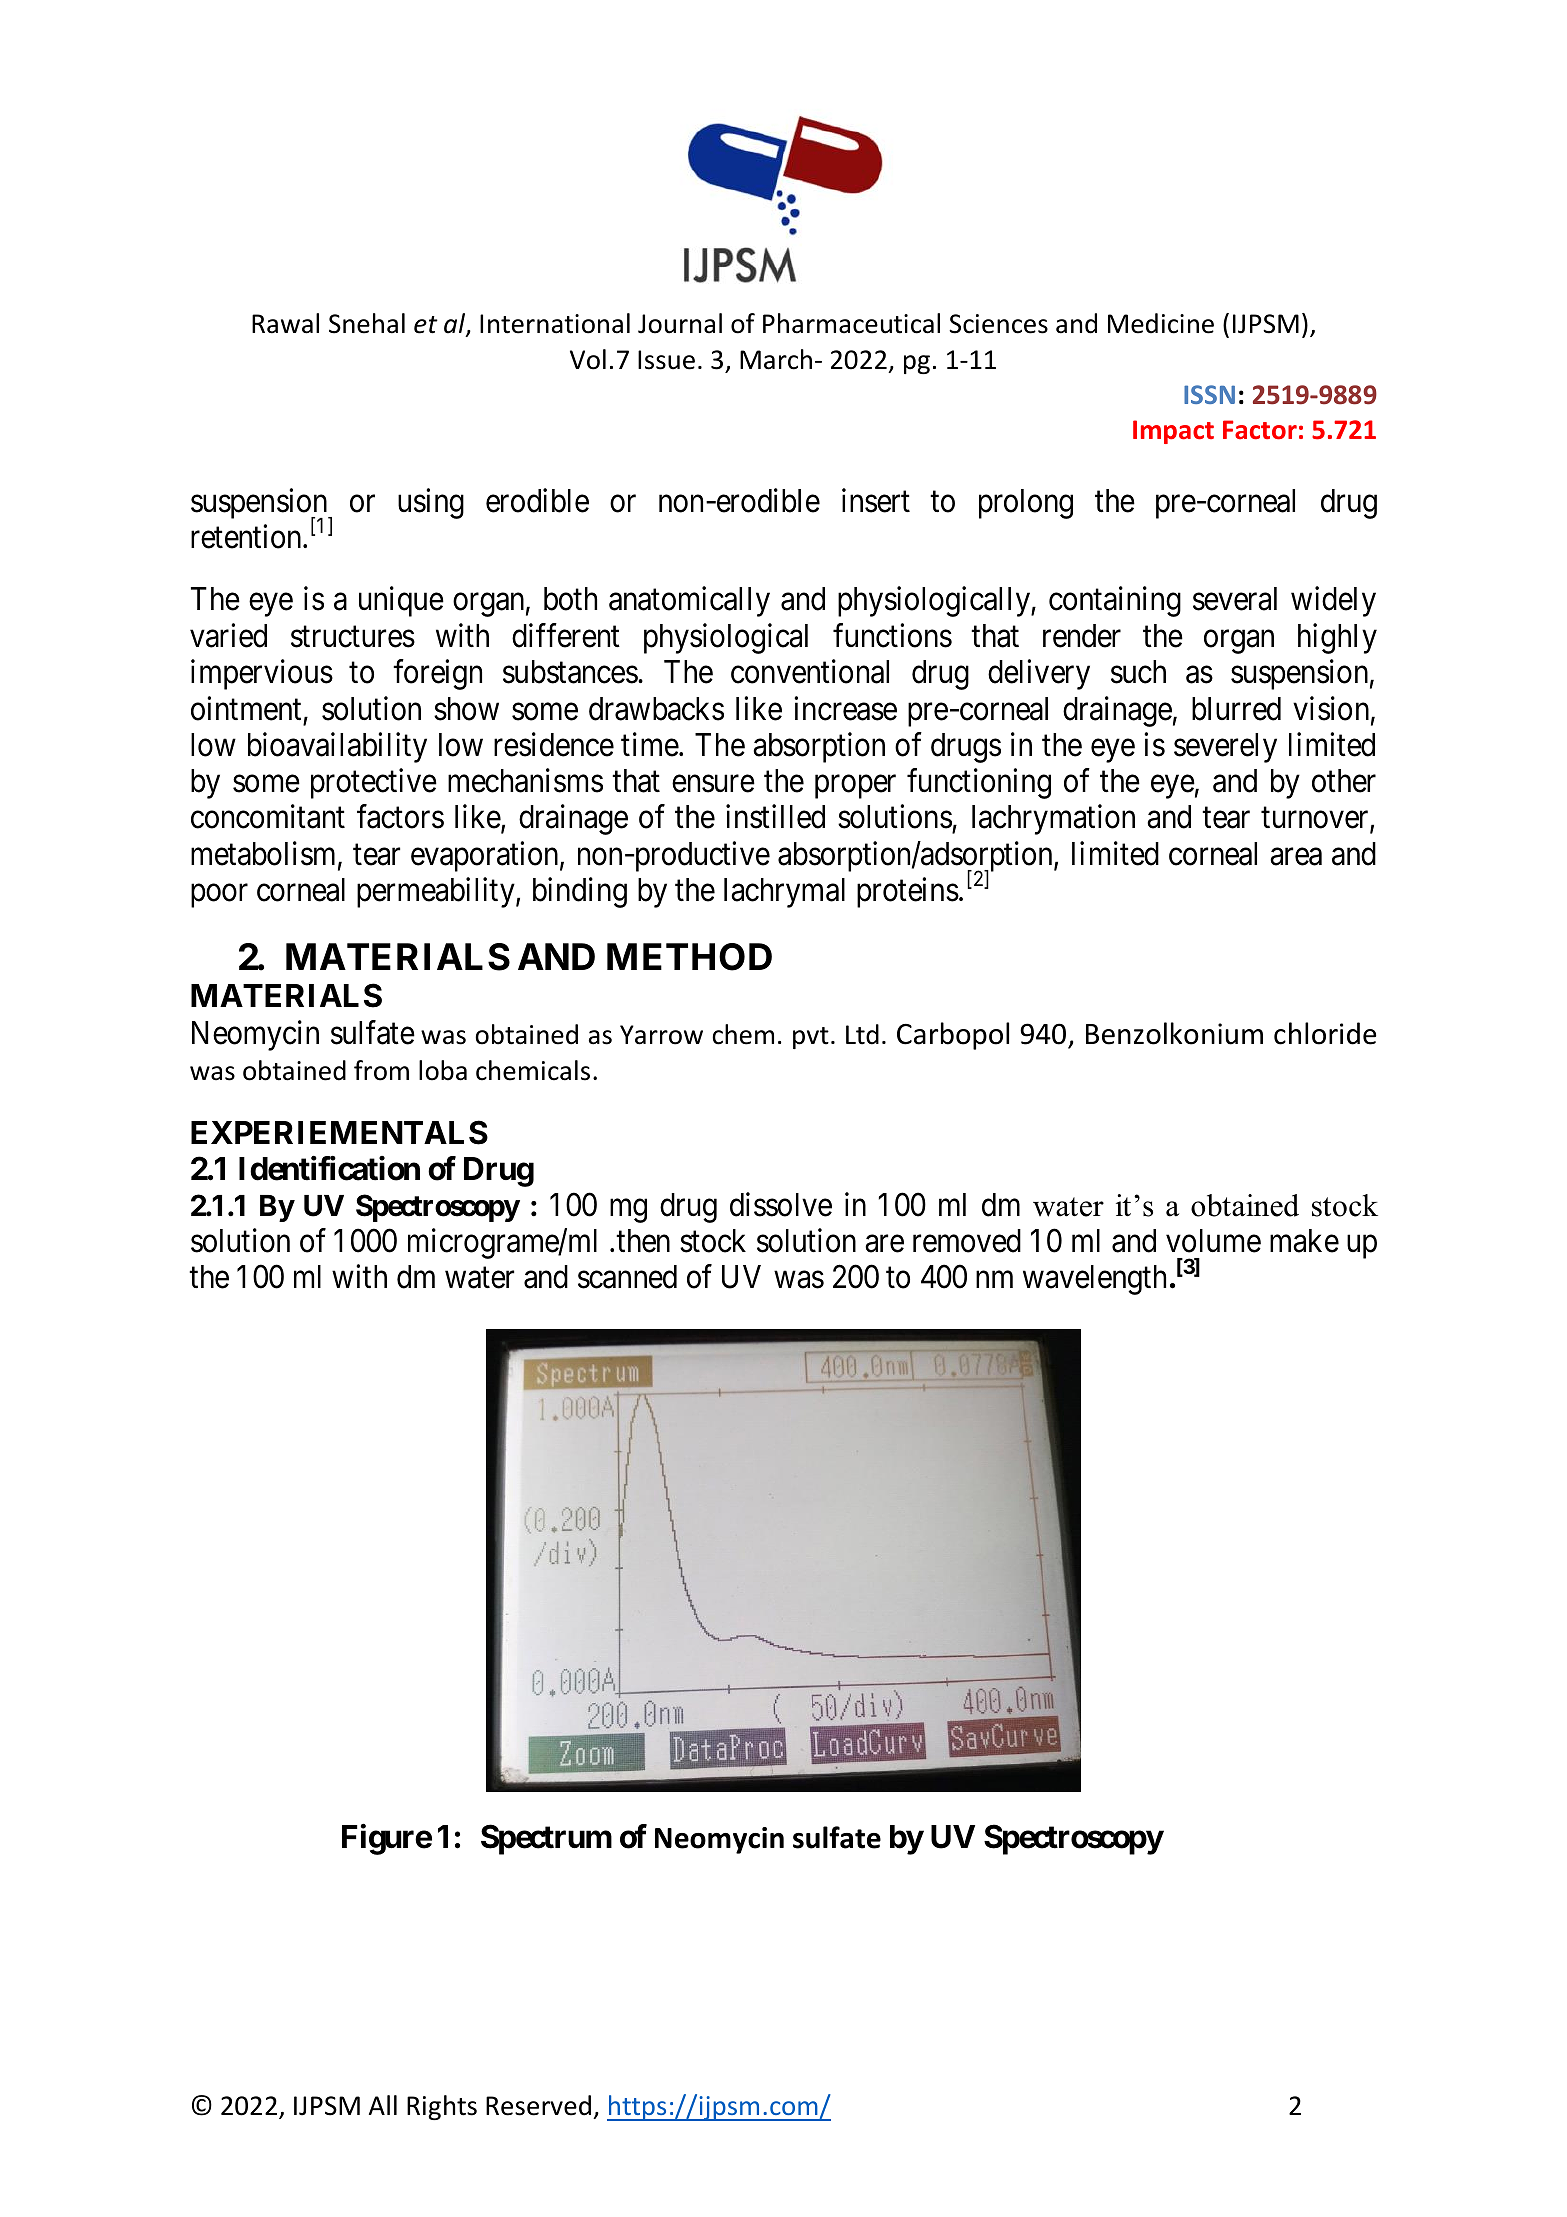 The image size is (1567, 2217). Describe the element at coordinates (811, 1038) in the image. I see `pvt` at that location.
